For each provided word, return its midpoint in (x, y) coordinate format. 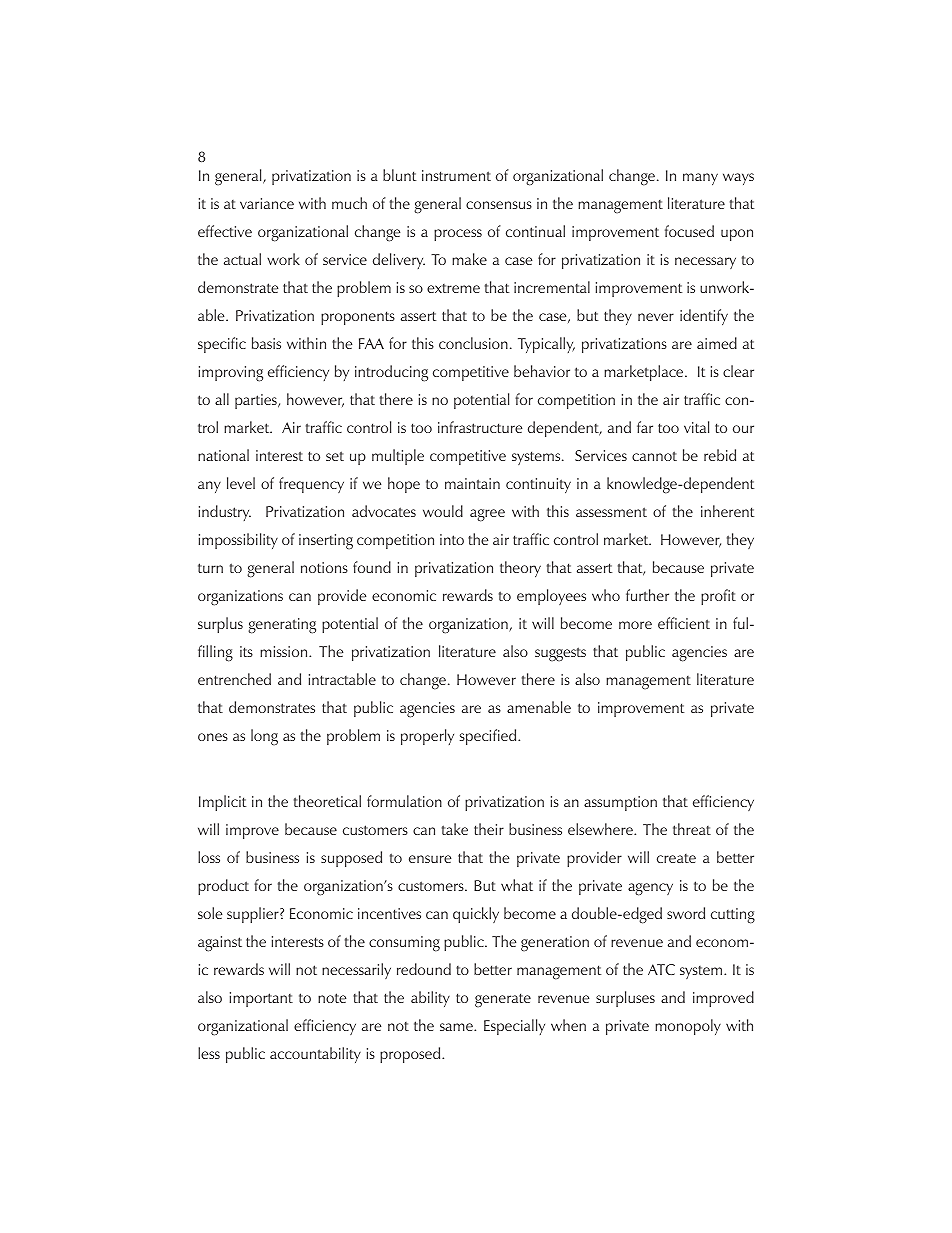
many (700, 179)
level (241, 483)
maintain (472, 483)
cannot (654, 456)
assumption (620, 803)
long (264, 737)
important (261, 999)
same (457, 1027)
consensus (499, 205)
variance (267, 203)
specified (489, 737)
